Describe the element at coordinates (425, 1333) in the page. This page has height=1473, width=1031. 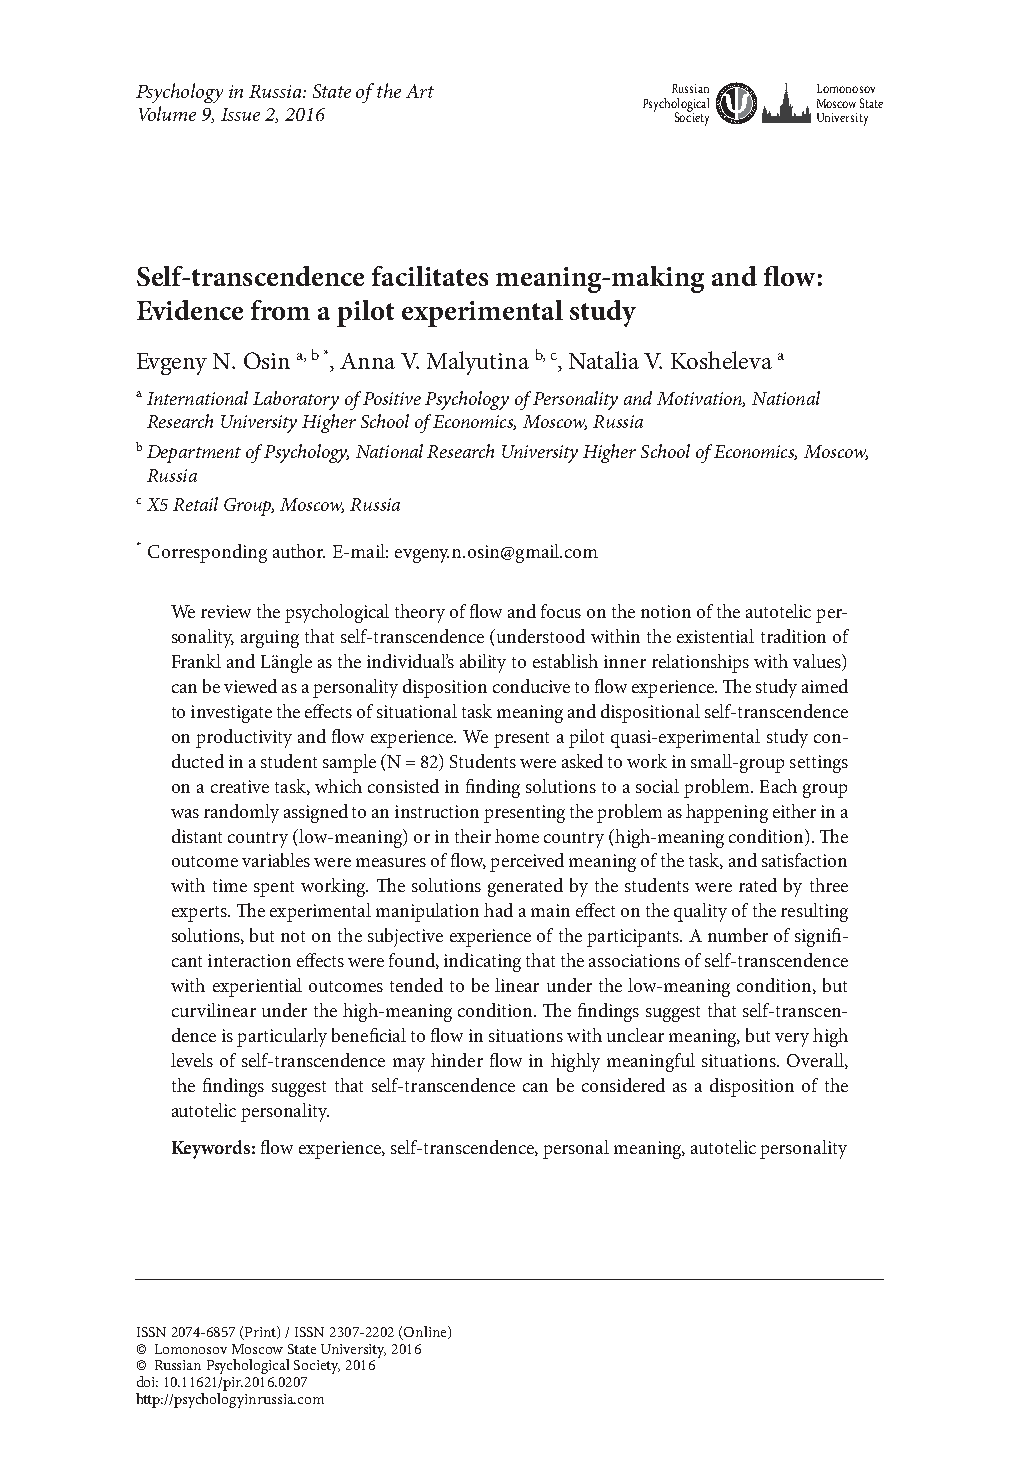
I see `Online` at that location.
